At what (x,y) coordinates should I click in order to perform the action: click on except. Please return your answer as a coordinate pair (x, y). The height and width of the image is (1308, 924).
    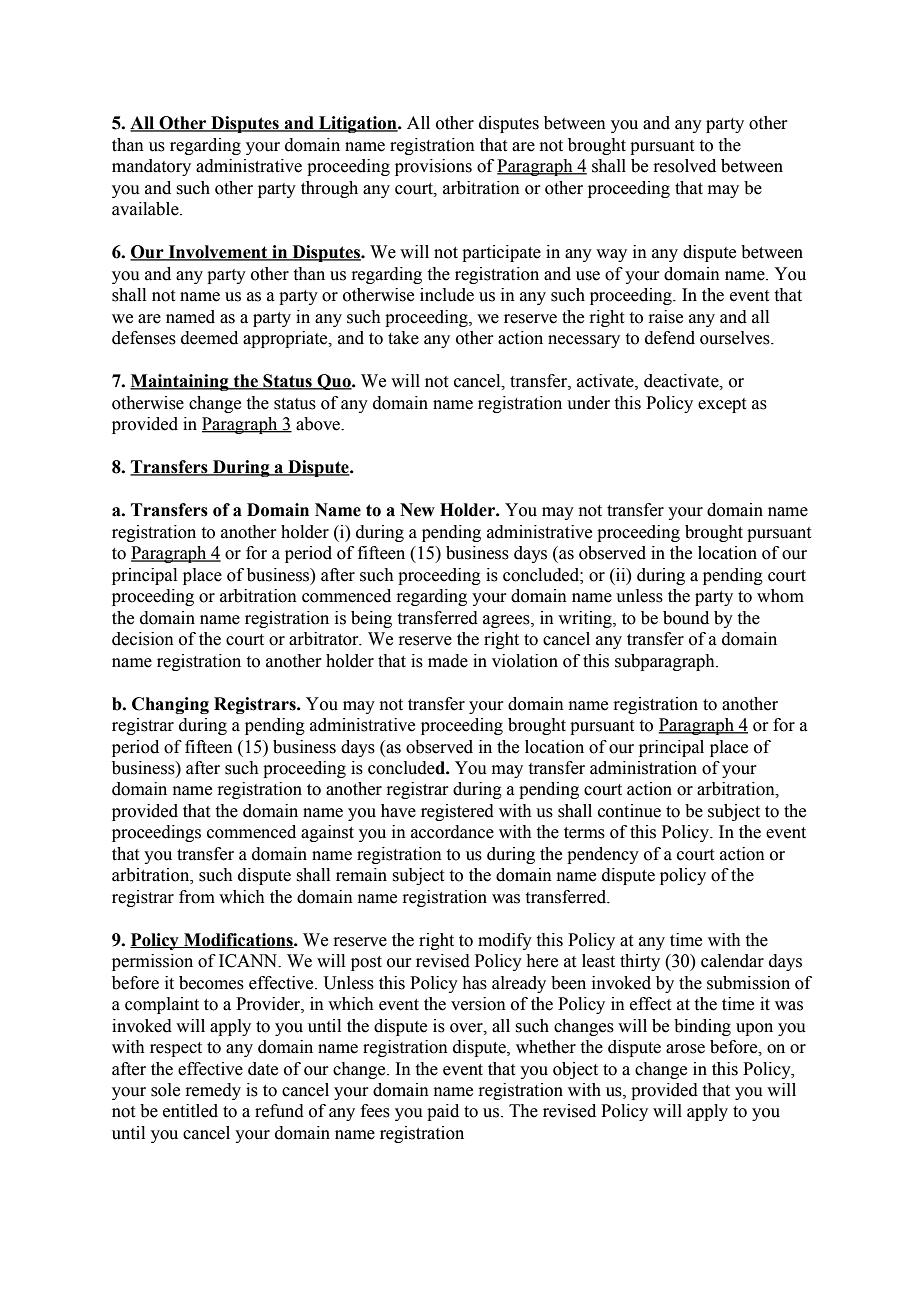
    Looking at the image, I should click on (722, 405).
